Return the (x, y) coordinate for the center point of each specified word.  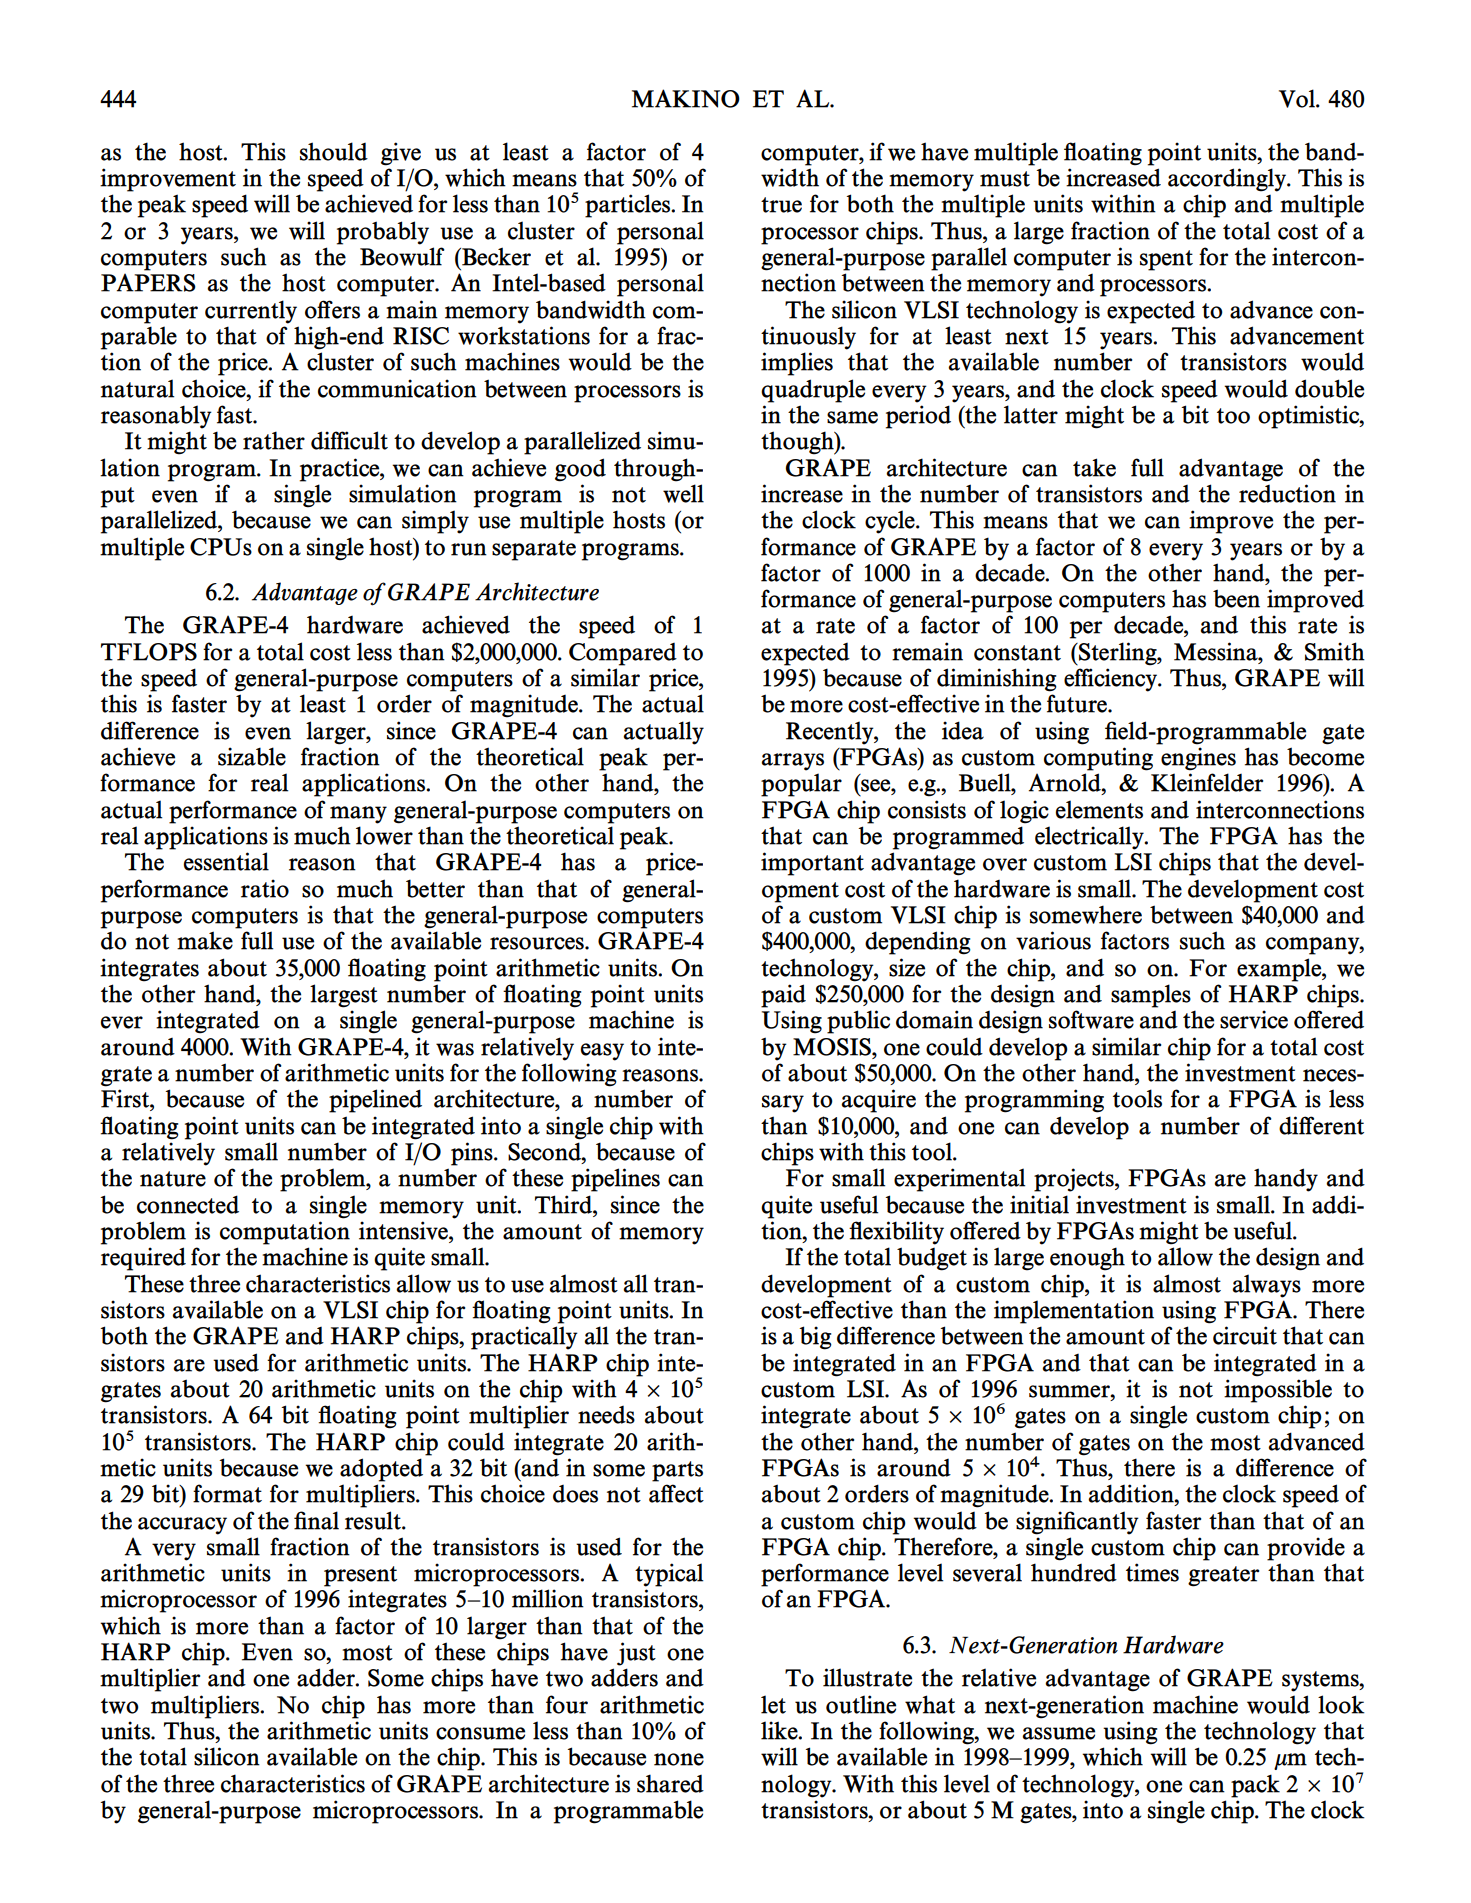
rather (274, 440)
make (205, 940)
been (1236, 598)
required (143, 1259)
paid (783, 996)
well (683, 493)
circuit (1245, 1335)
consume (480, 1733)
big (815, 1338)
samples (1151, 996)
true (781, 205)
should (334, 151)
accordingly (1228, 180)
